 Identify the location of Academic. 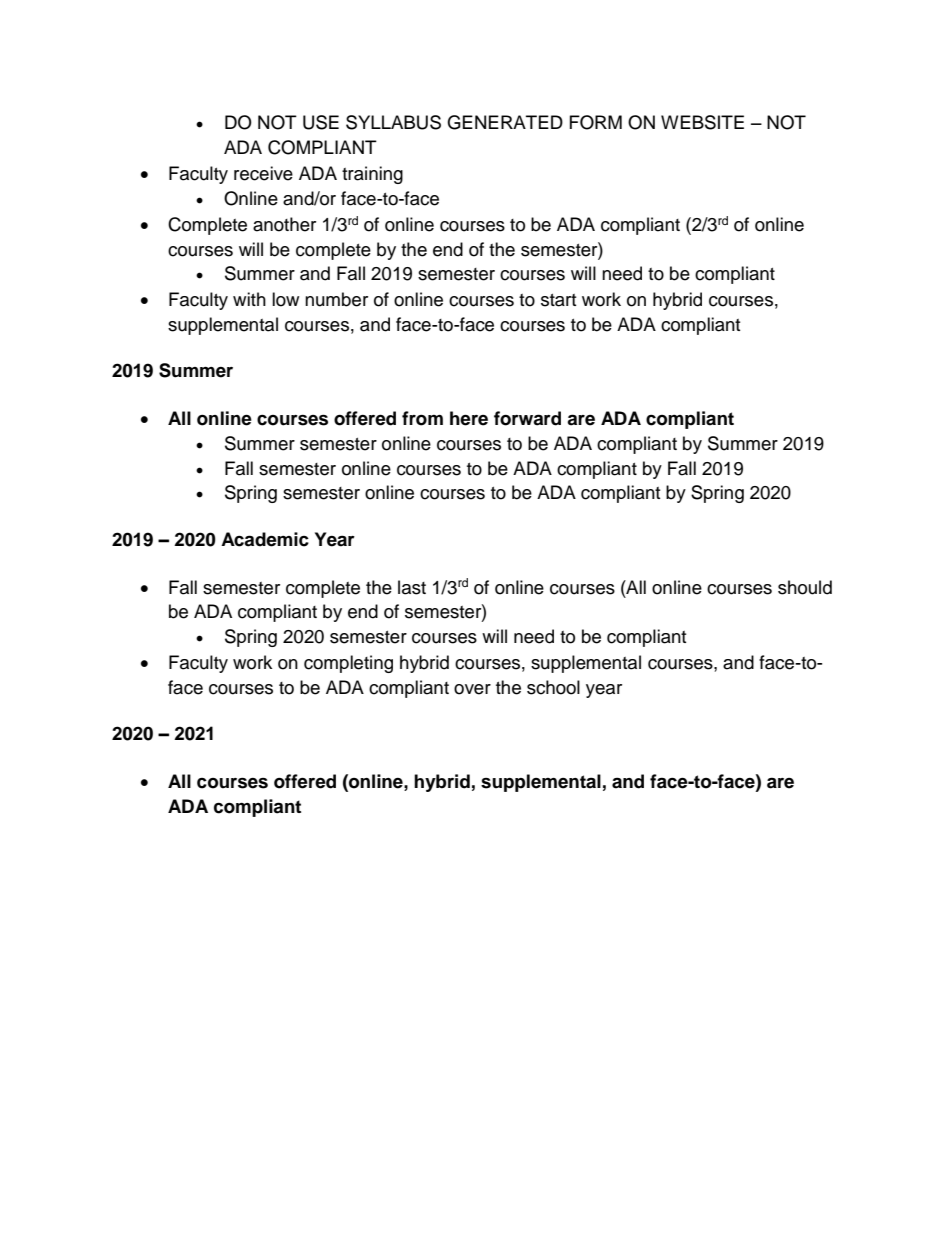
(265, 539).
